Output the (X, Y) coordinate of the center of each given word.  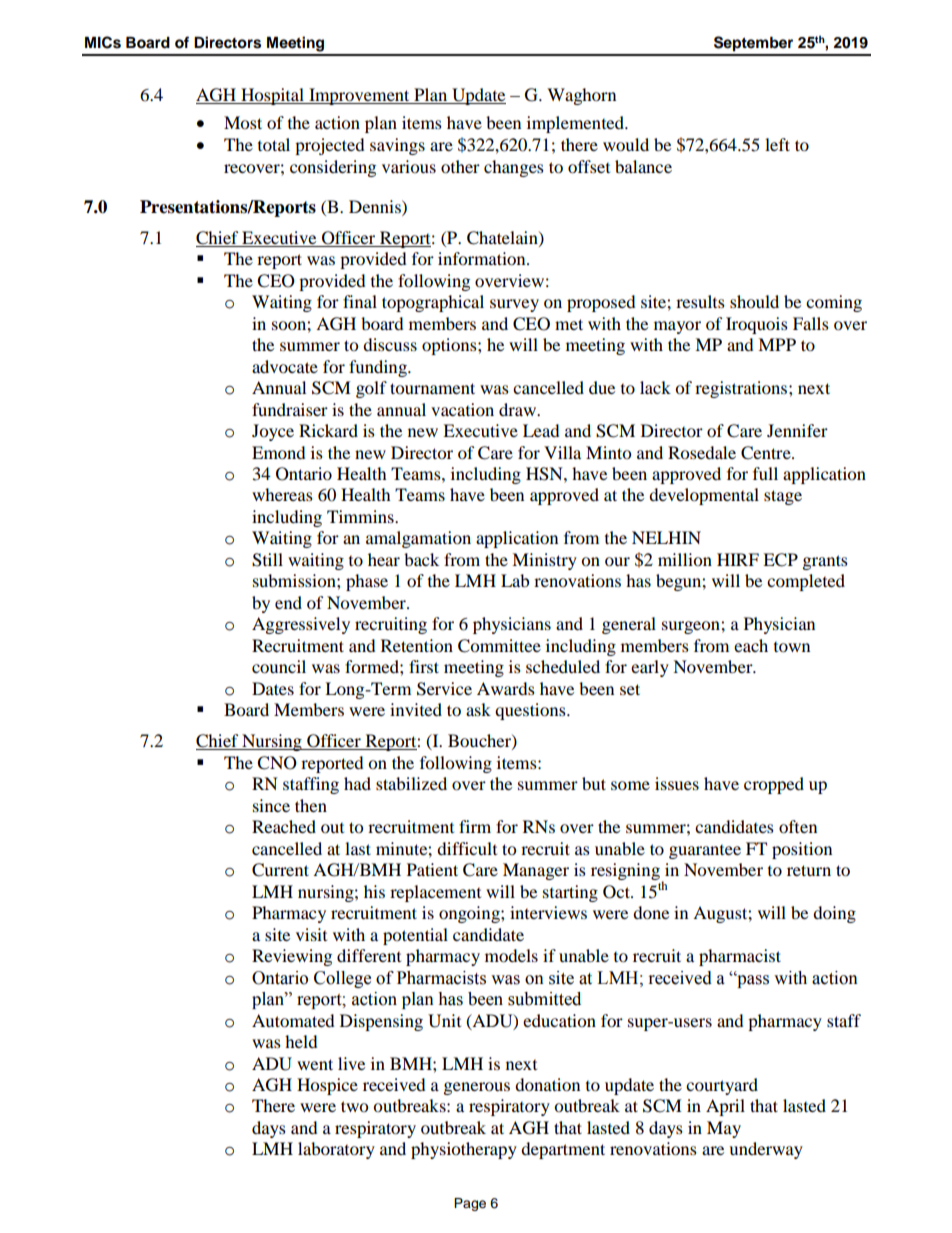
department (563, 1150)
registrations (742, 389)
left (777, 144)
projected (330, 146)
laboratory (336, 1150)
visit (311, 934)
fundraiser (290, 409)
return (809, 870)
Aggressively (301, 625)
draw (518, 409)
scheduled (563, 666)
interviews (548, 912)
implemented (576, 124)
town (792, 647)
